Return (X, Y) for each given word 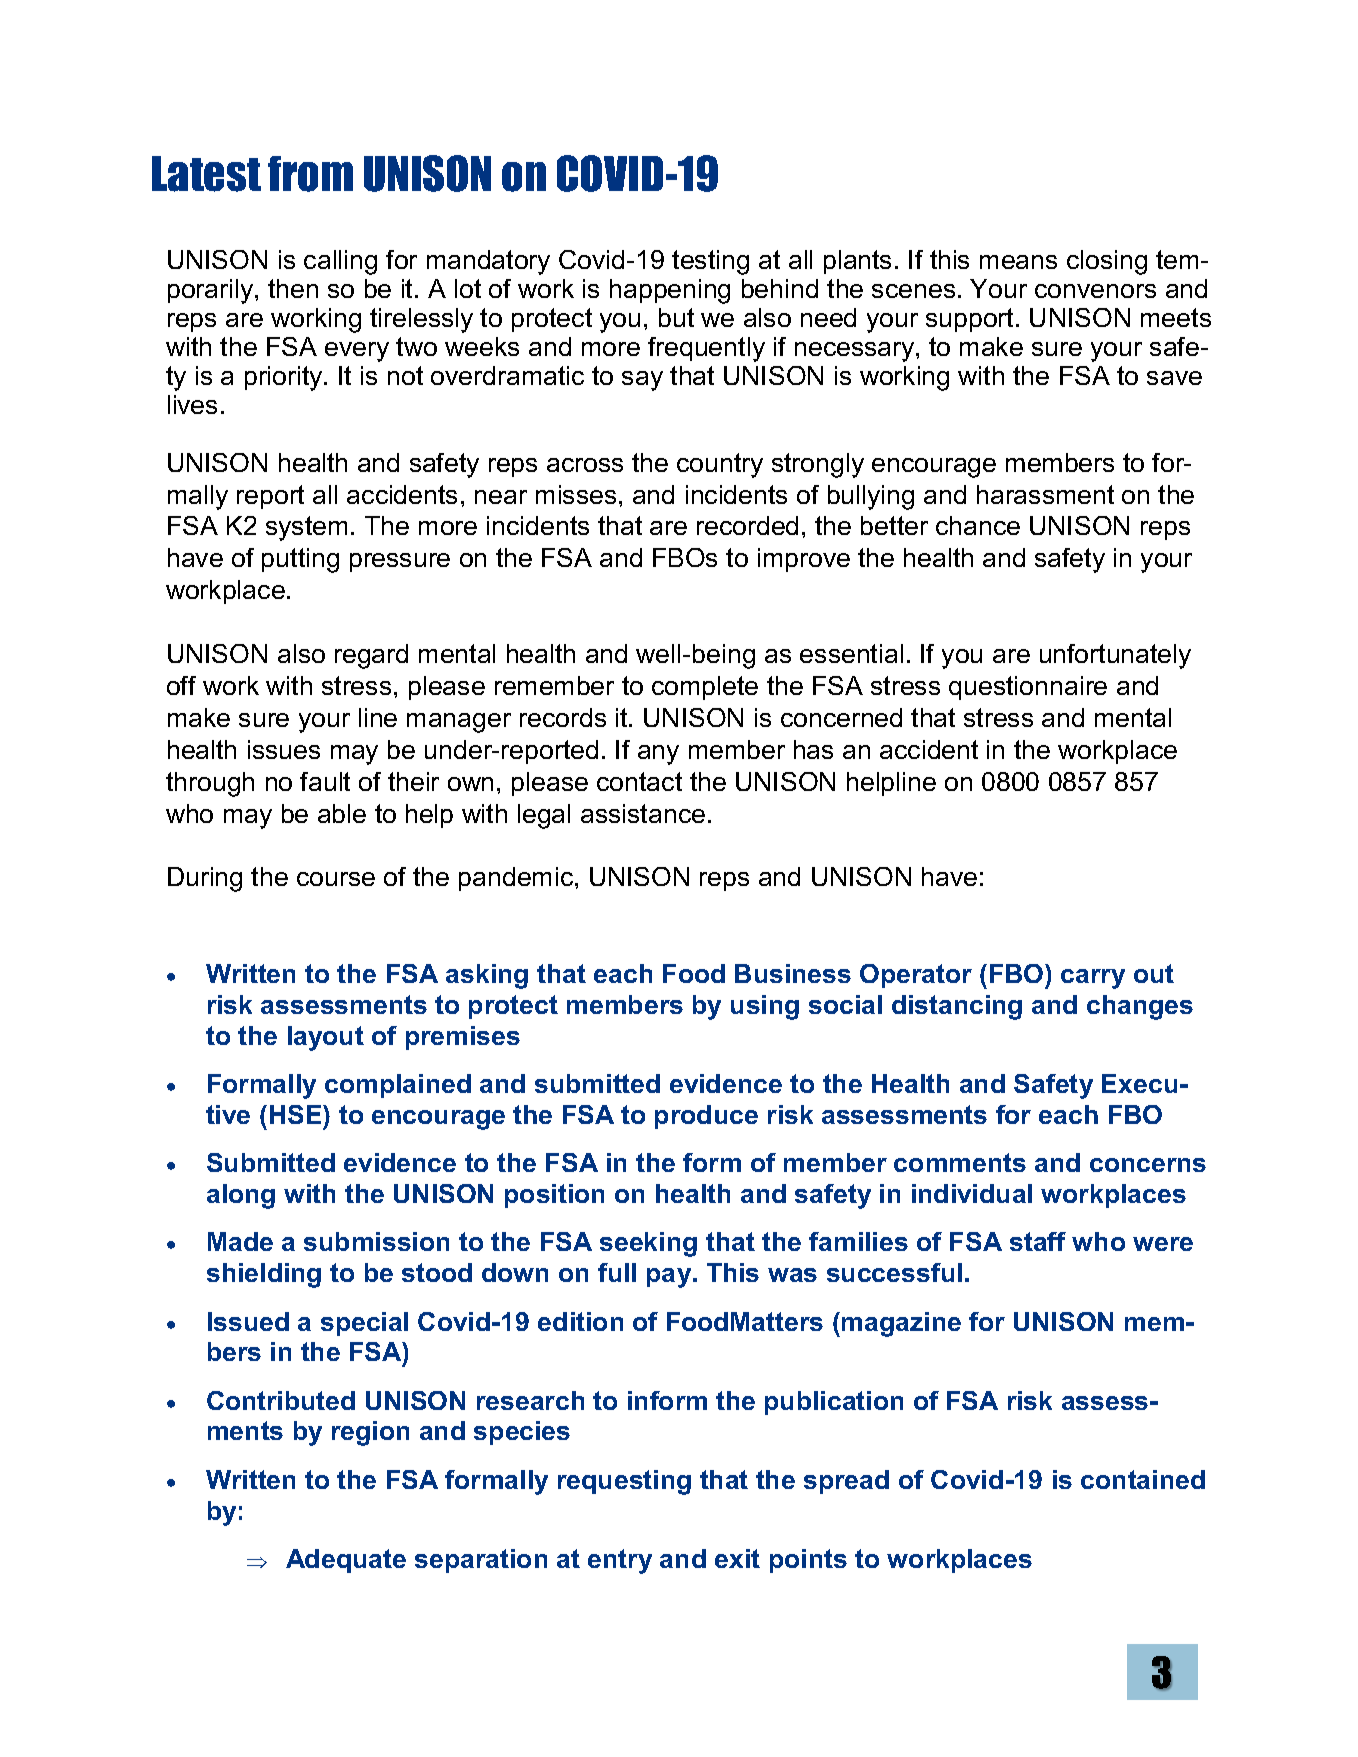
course (336, 879)
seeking (648, 1244)
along (241, 1196)
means (1018, 262)
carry (1093, 979)
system (306, 528)
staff (1038, 1241)
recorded (747, 525)
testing (710, 262)
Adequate (346, 1561)
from (310, 174)
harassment (1045, 494)
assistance (643, 813)
